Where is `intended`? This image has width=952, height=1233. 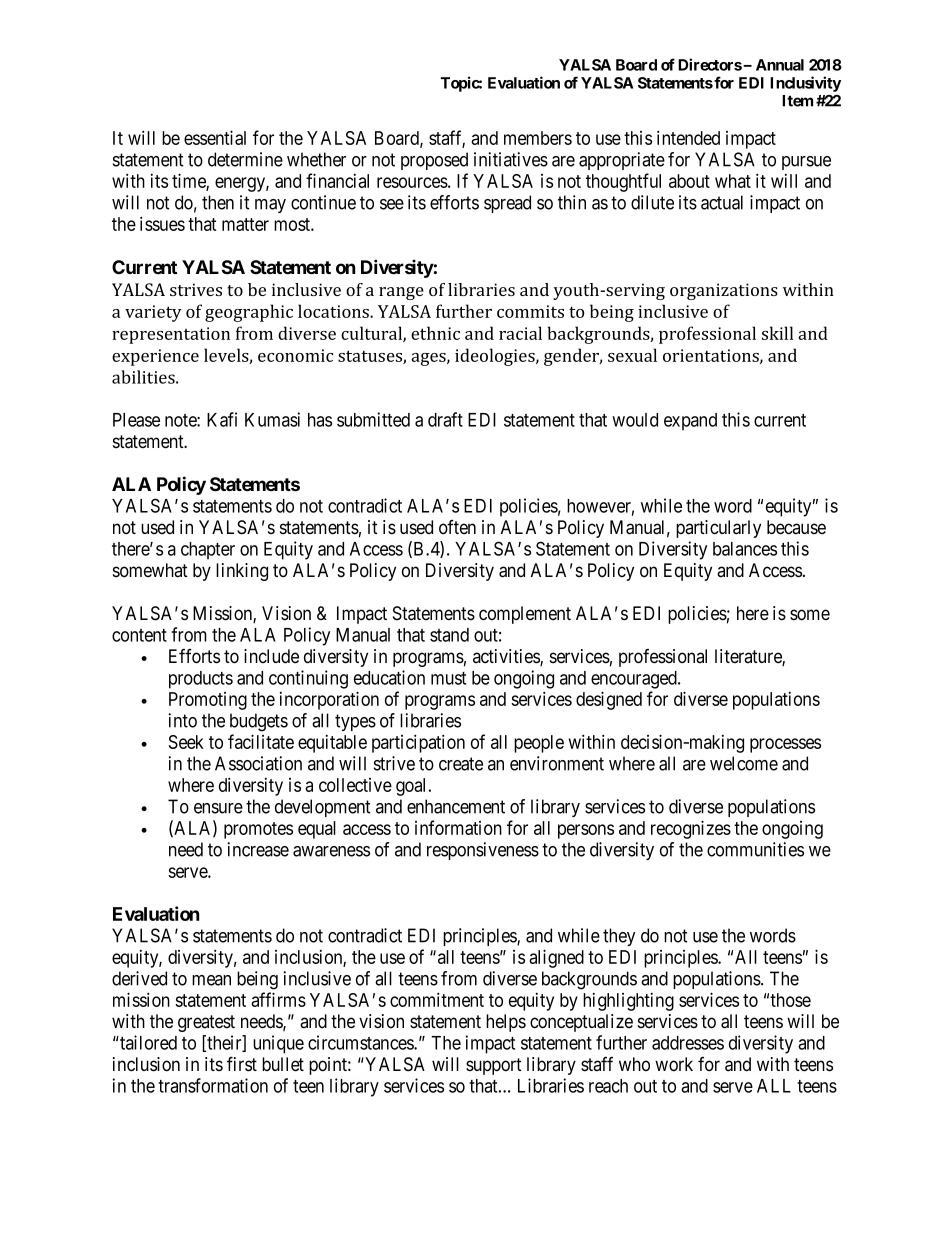 intended is located at coordinates (688, 137).
